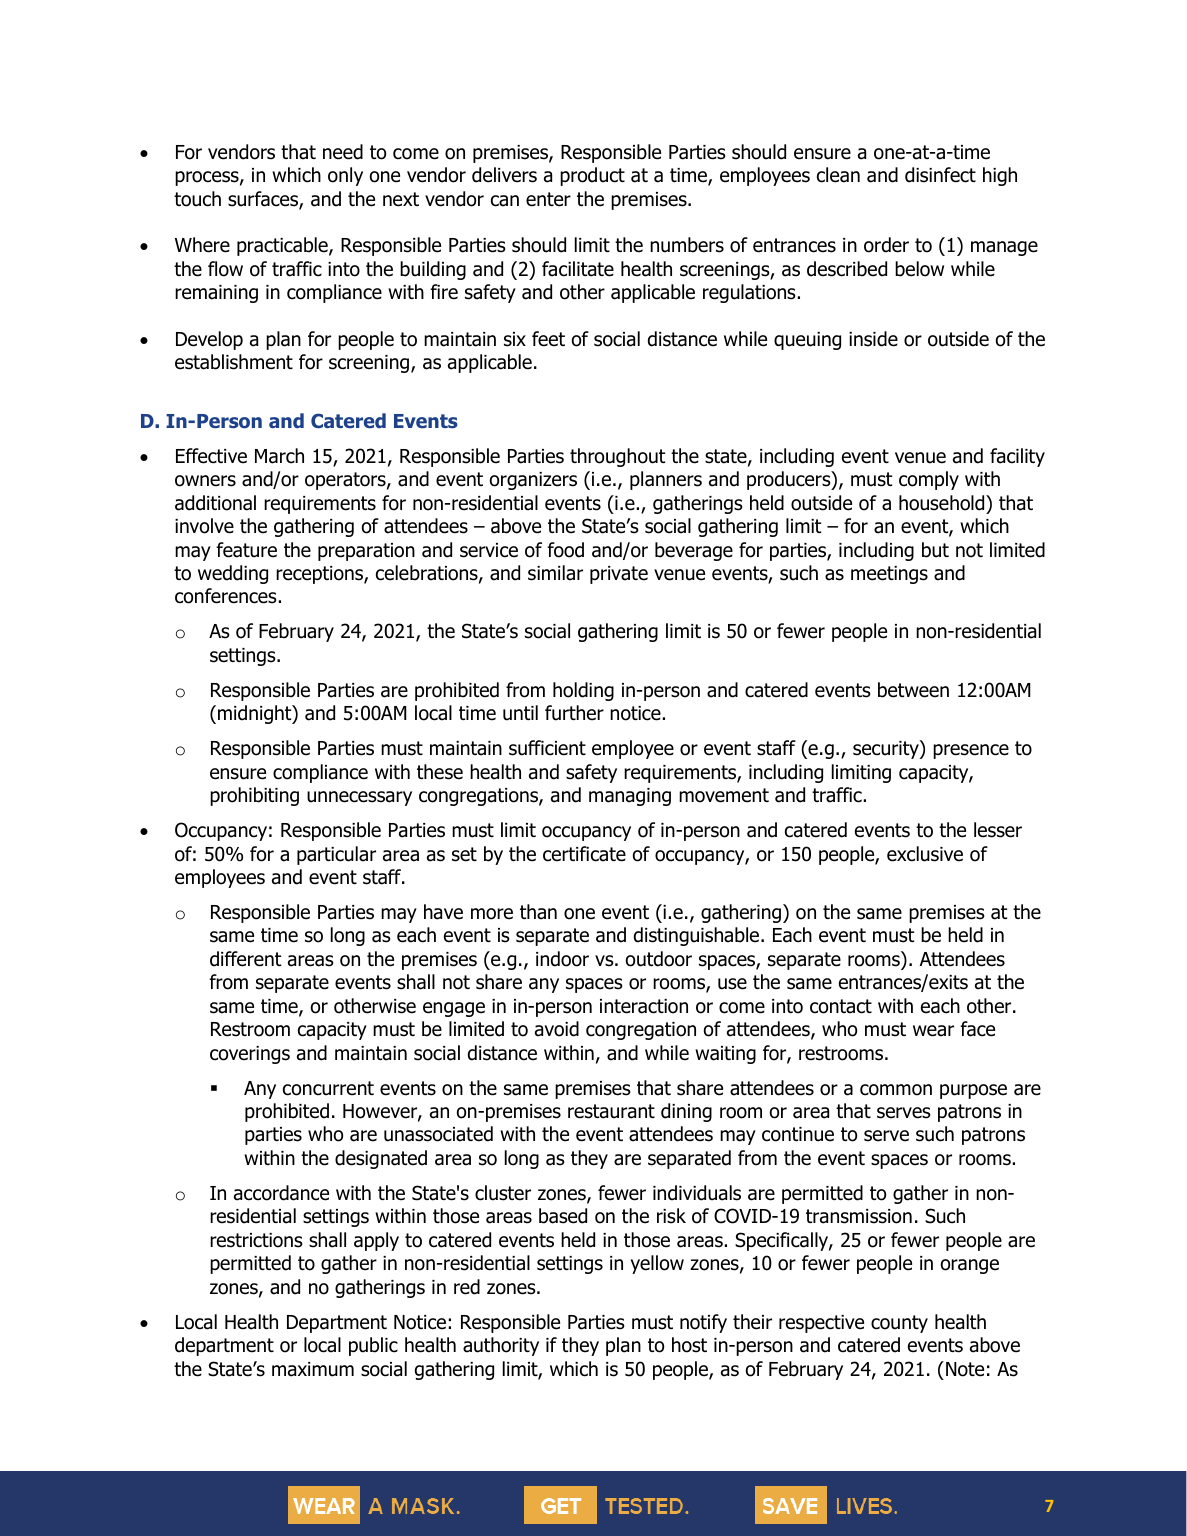 The height and width of the page is (1536, 1187). I want to click on host, so click(689, 1345).
